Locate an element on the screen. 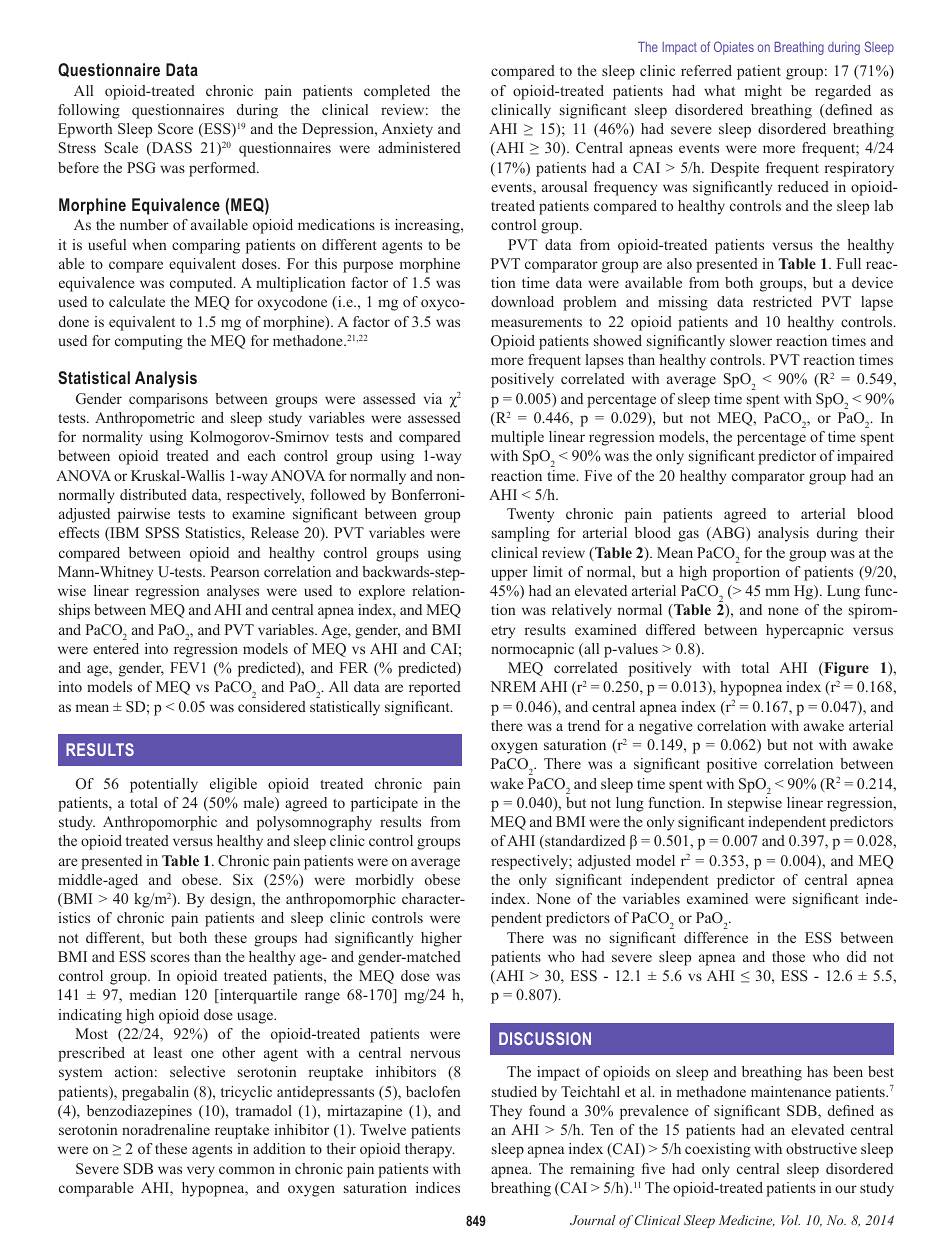 The height and width of the screenshot is (1256, 952). Figure is located at coordinates (845, 669).
